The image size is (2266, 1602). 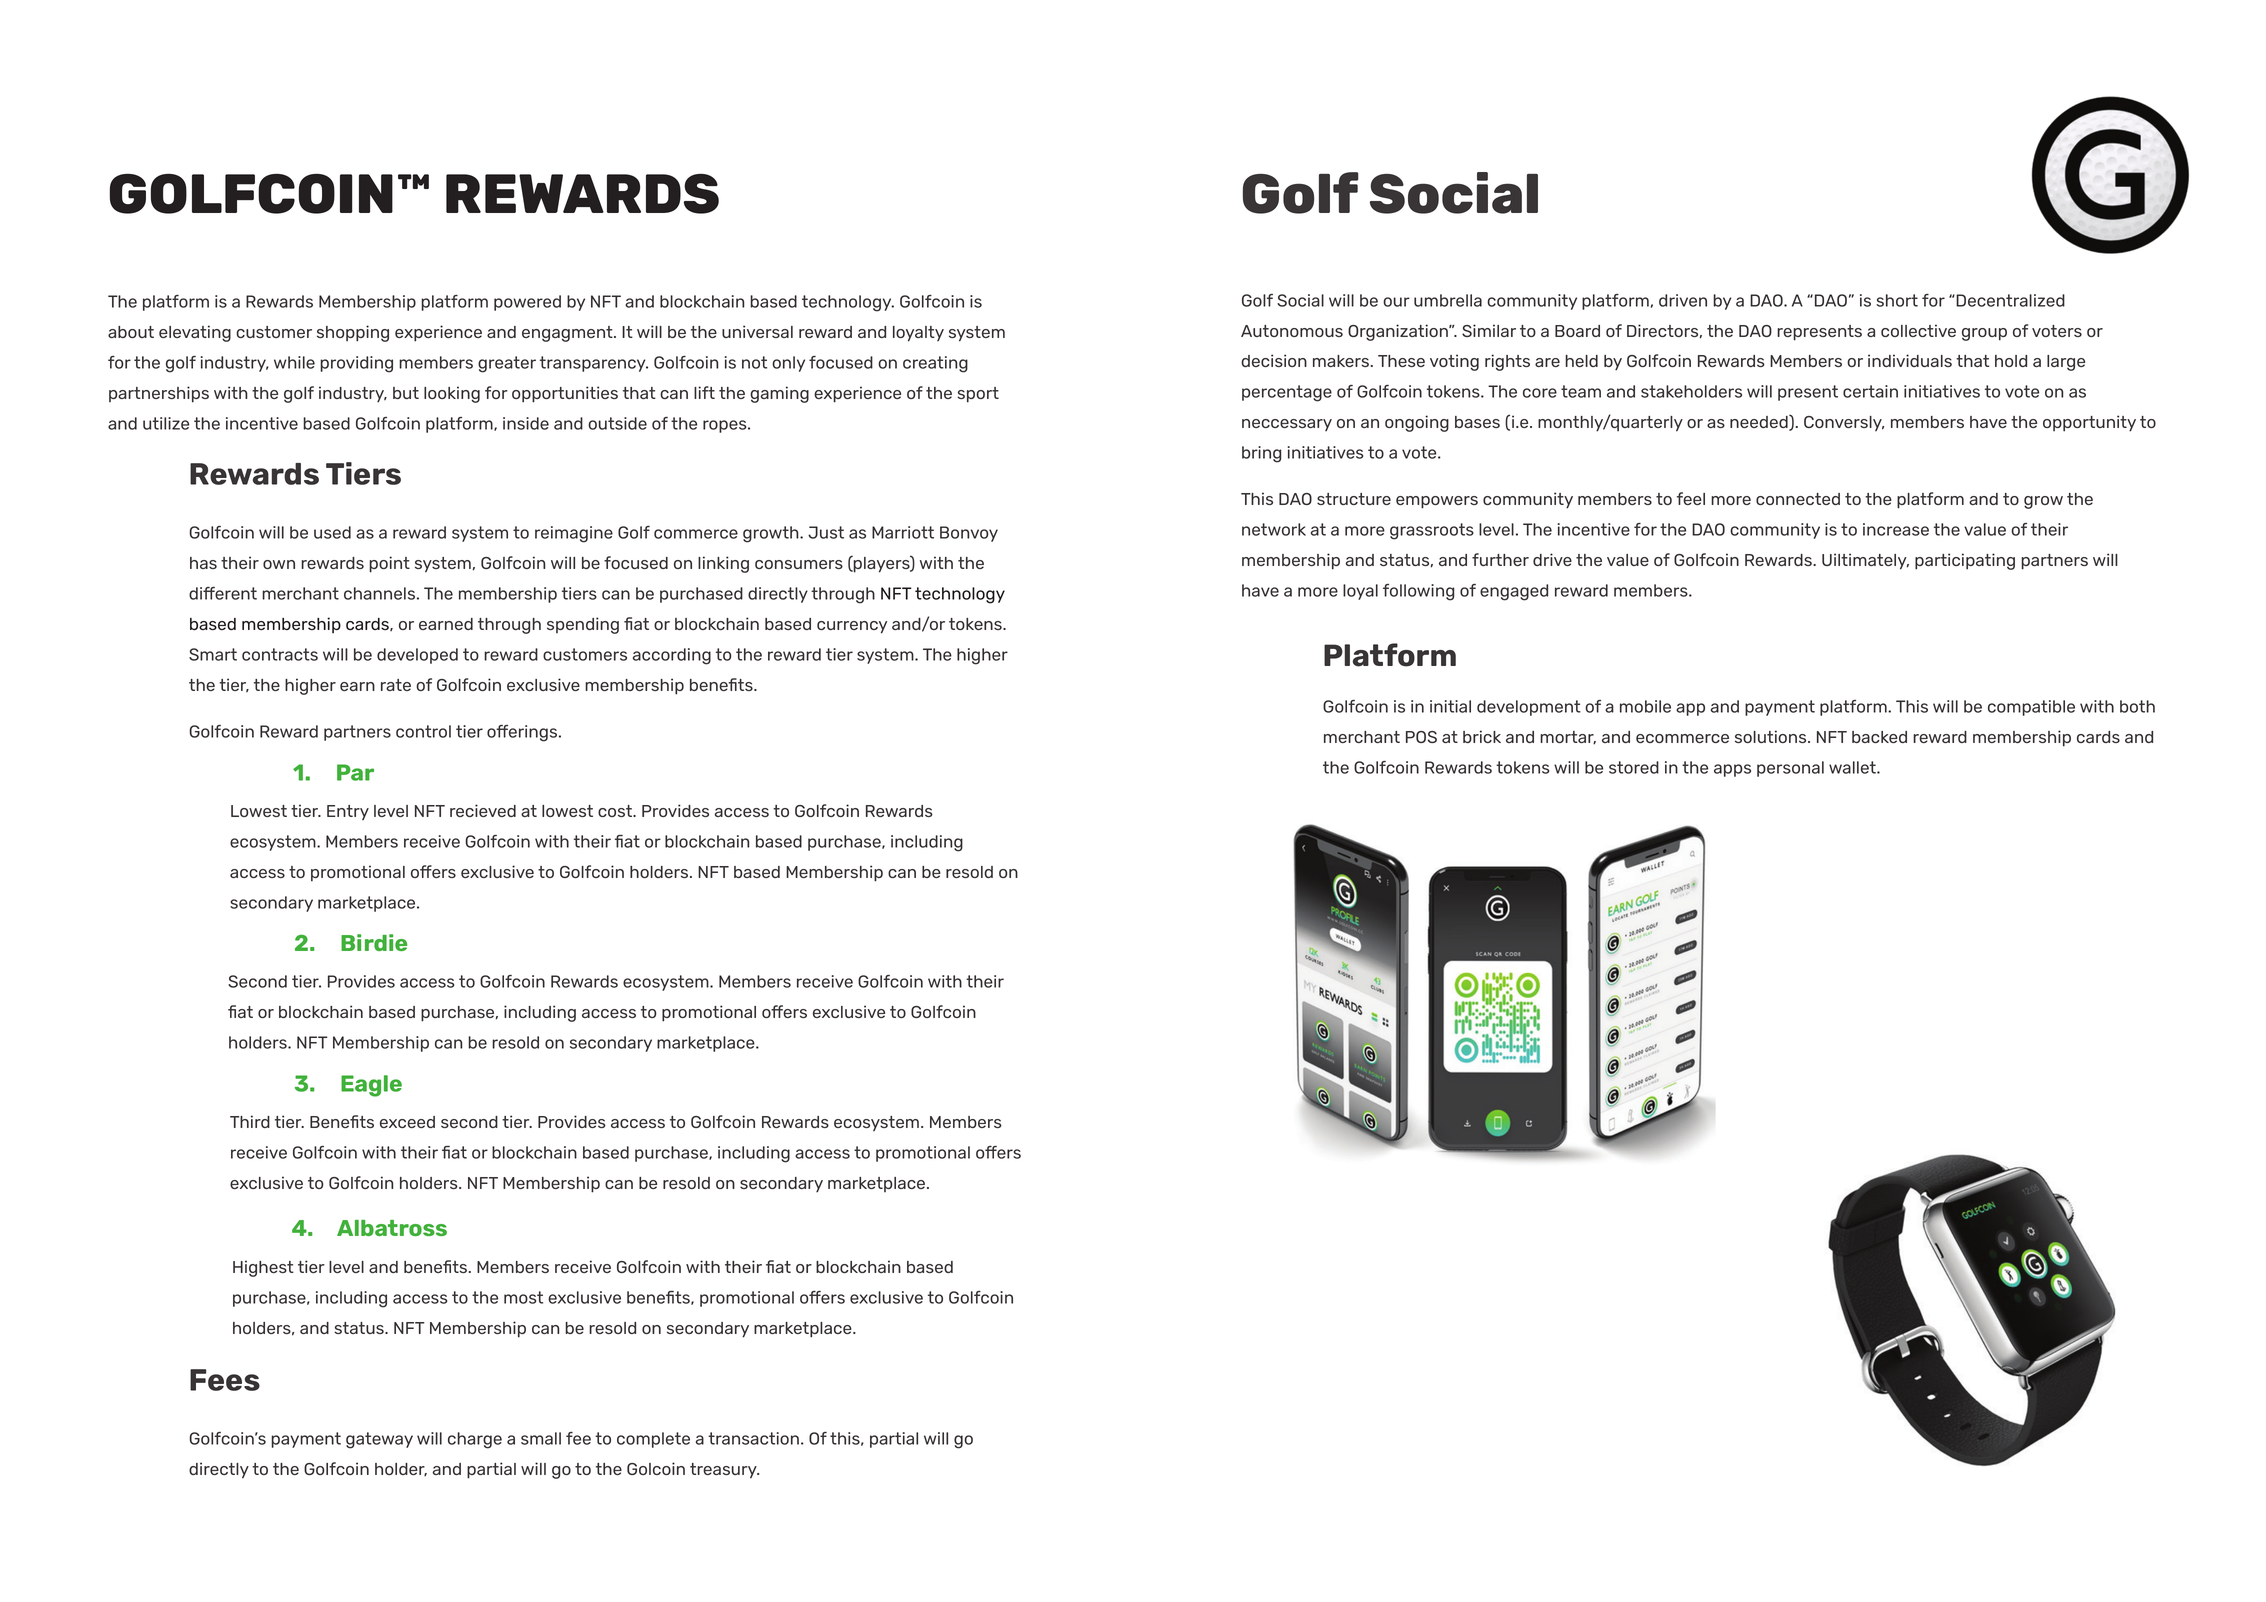 What do you see at coordinates (1732, 770) in the page?
I see `apps` at bounding box center [1732, 770].
